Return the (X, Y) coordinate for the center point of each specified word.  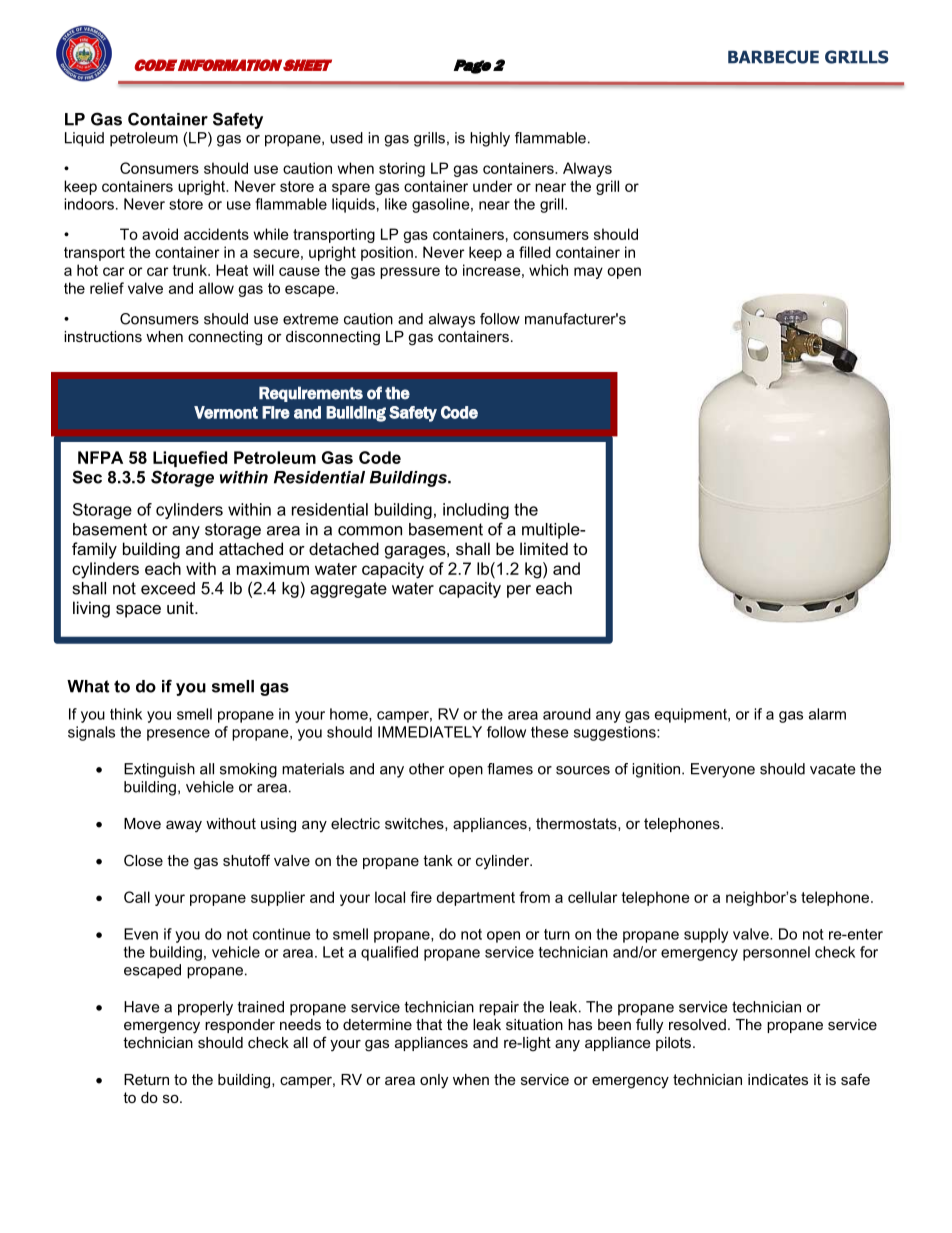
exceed (168, 588)
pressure (410, 273)
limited (544, 548)
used (346, 138)
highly (490, 139)
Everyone (723, 770)
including (476, 511)
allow (216, 288)
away (184, 826)
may (588, 273)
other (426, 769)
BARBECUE (773, 57)
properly (205, 1008)
